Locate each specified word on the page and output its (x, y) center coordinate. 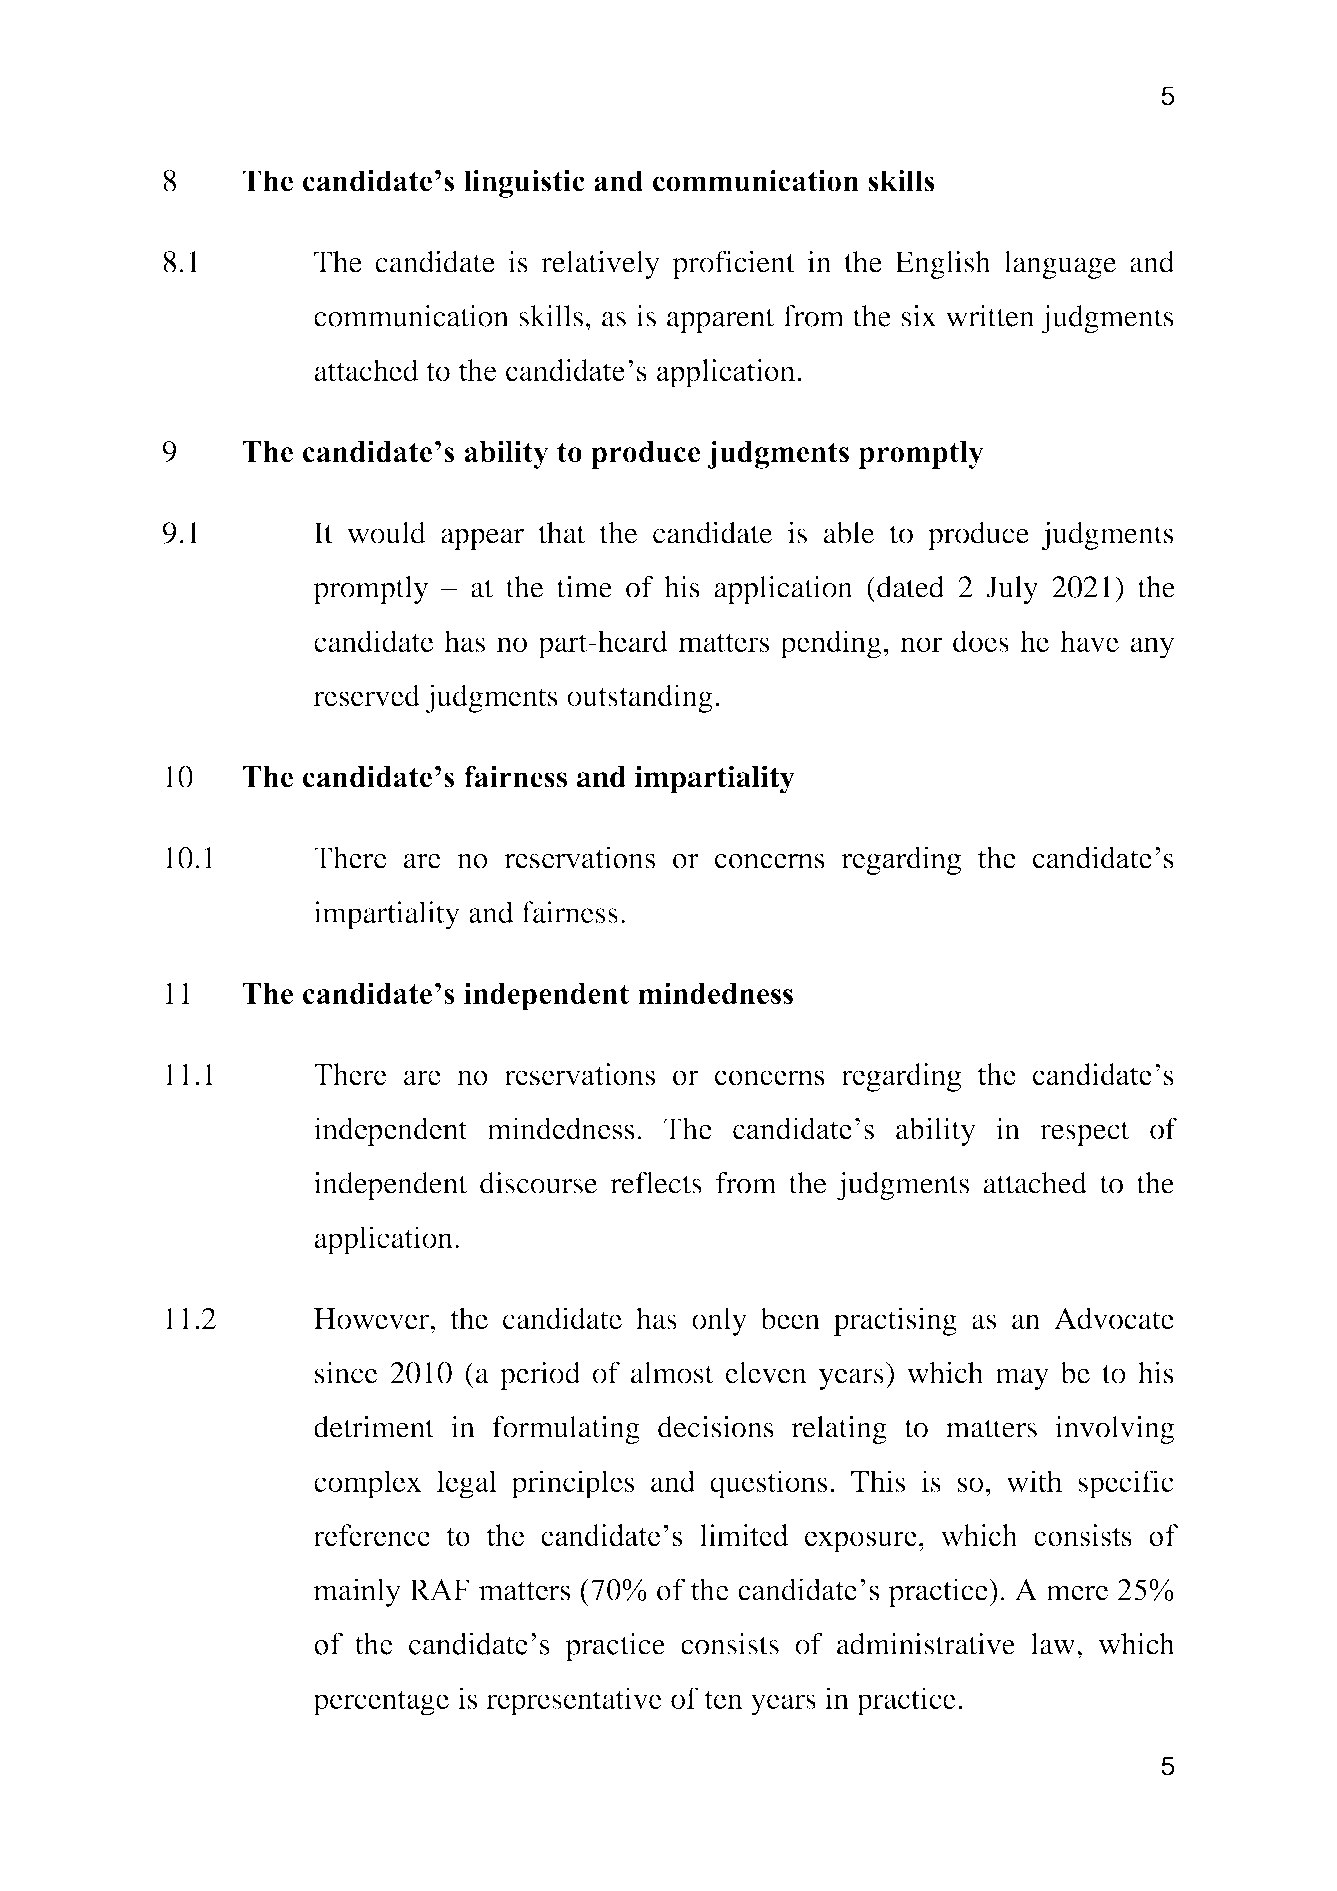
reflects (656, 1183)
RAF (439, 1589)
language (1060, 265)
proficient (734, 264)
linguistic (524, 184)
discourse (539, 1183)
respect (1084, 1133)
